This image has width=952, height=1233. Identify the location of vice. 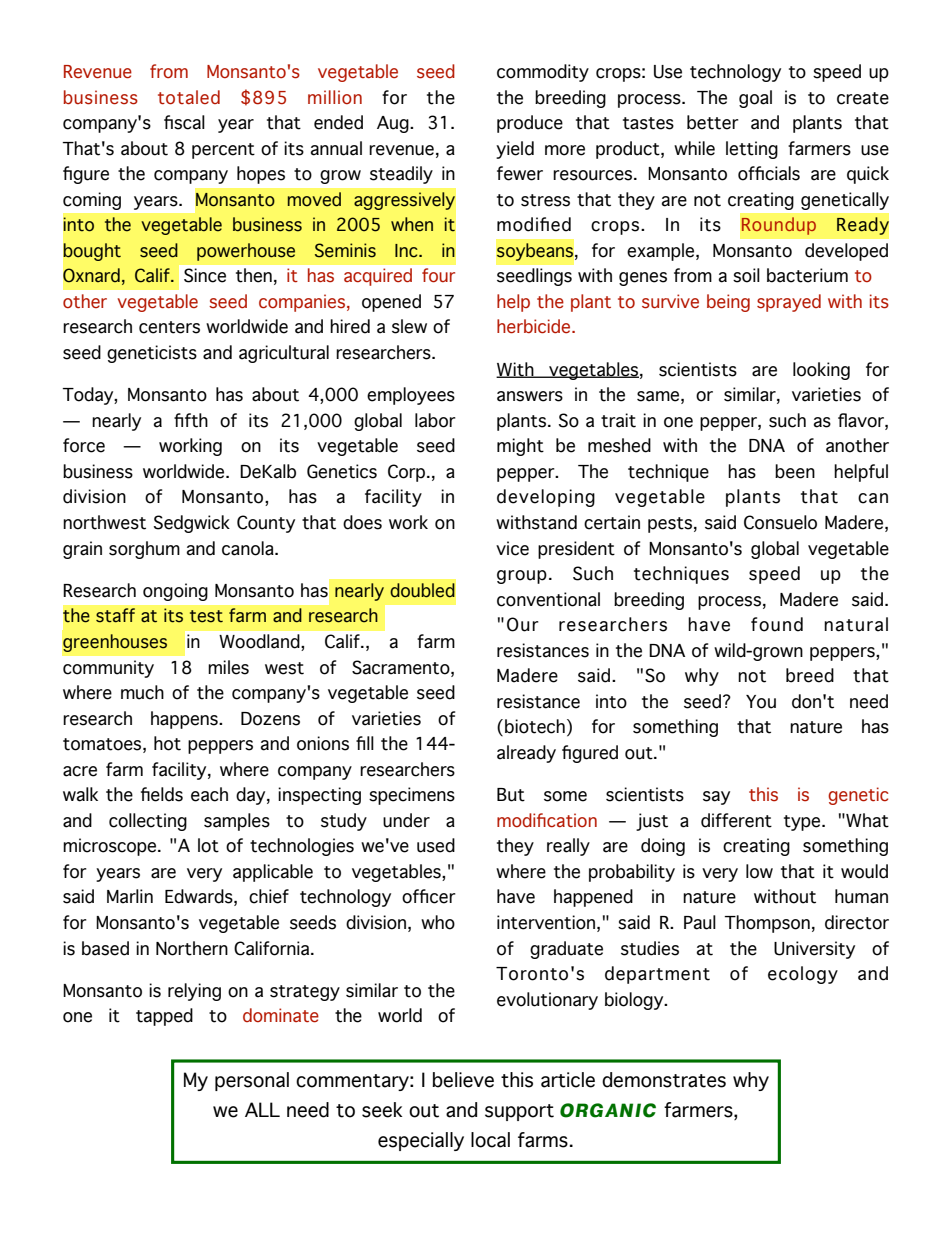
(512, 548).
